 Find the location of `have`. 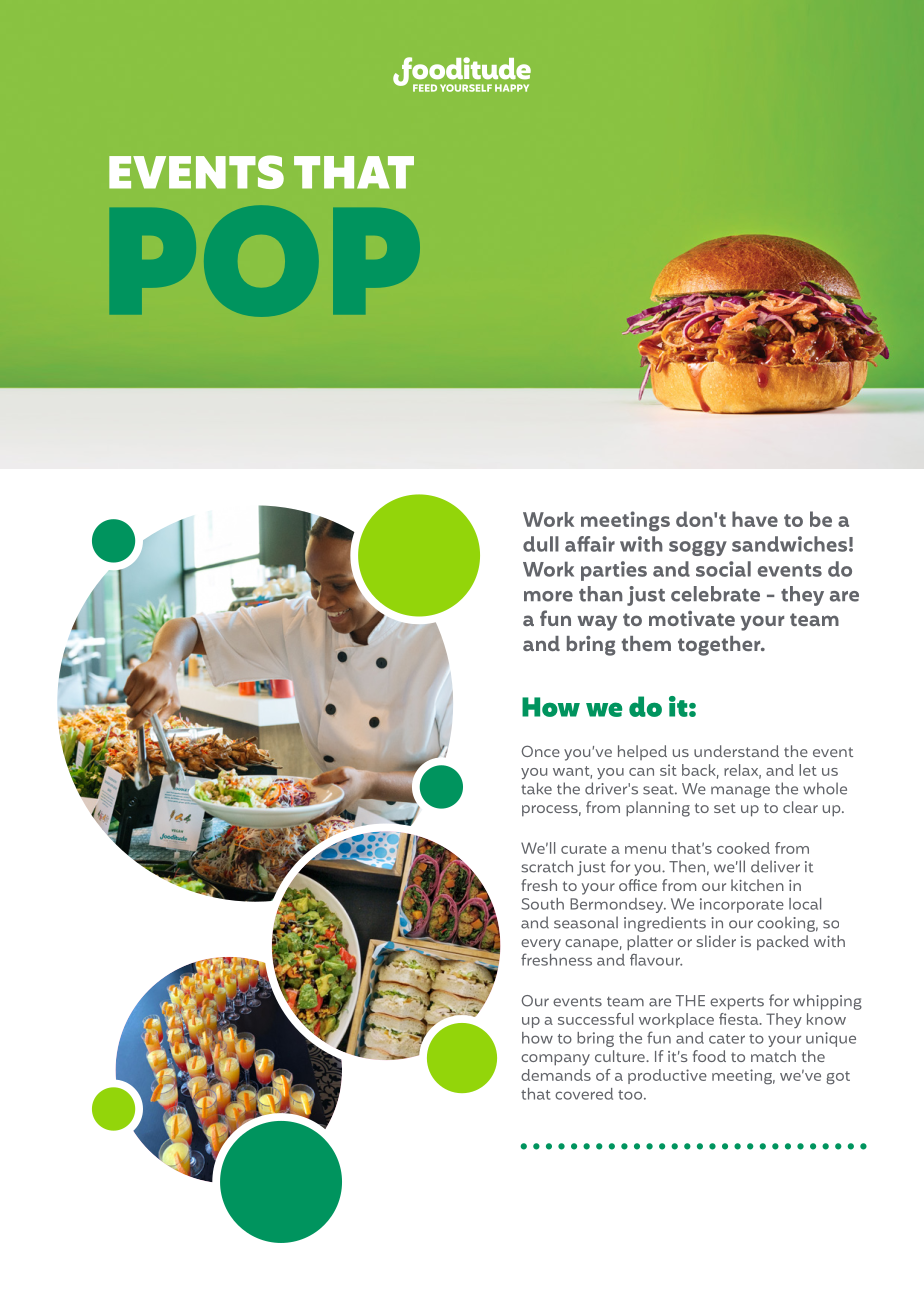

have is located at coordinates (755, 519).
